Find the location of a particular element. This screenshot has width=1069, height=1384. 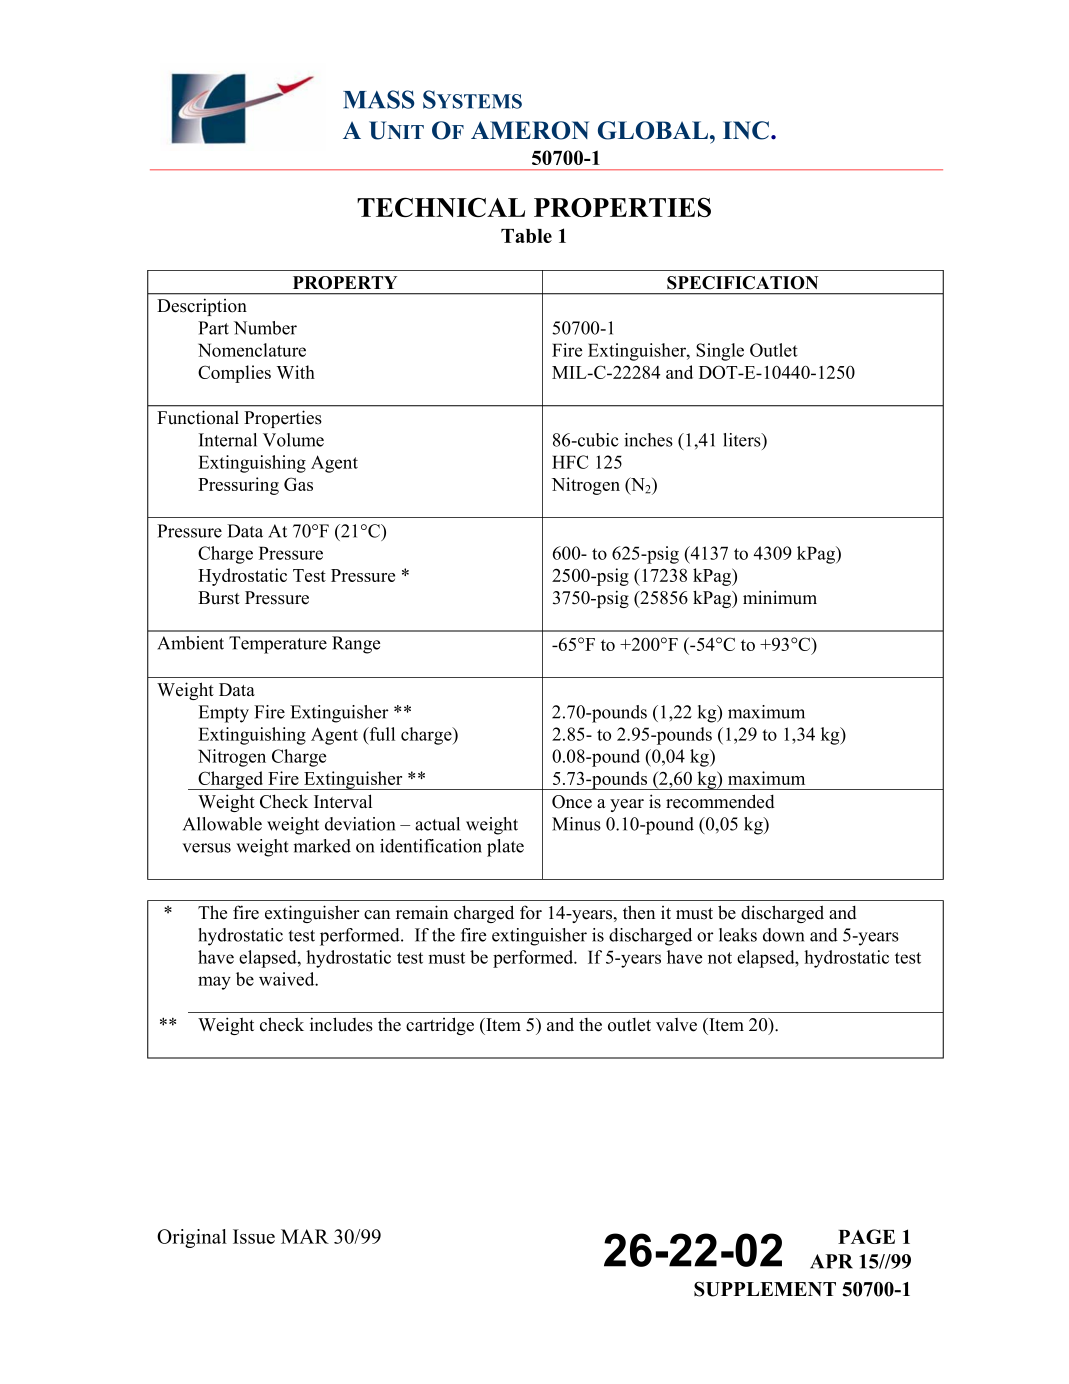

down is located at coordinates (783, 935).
